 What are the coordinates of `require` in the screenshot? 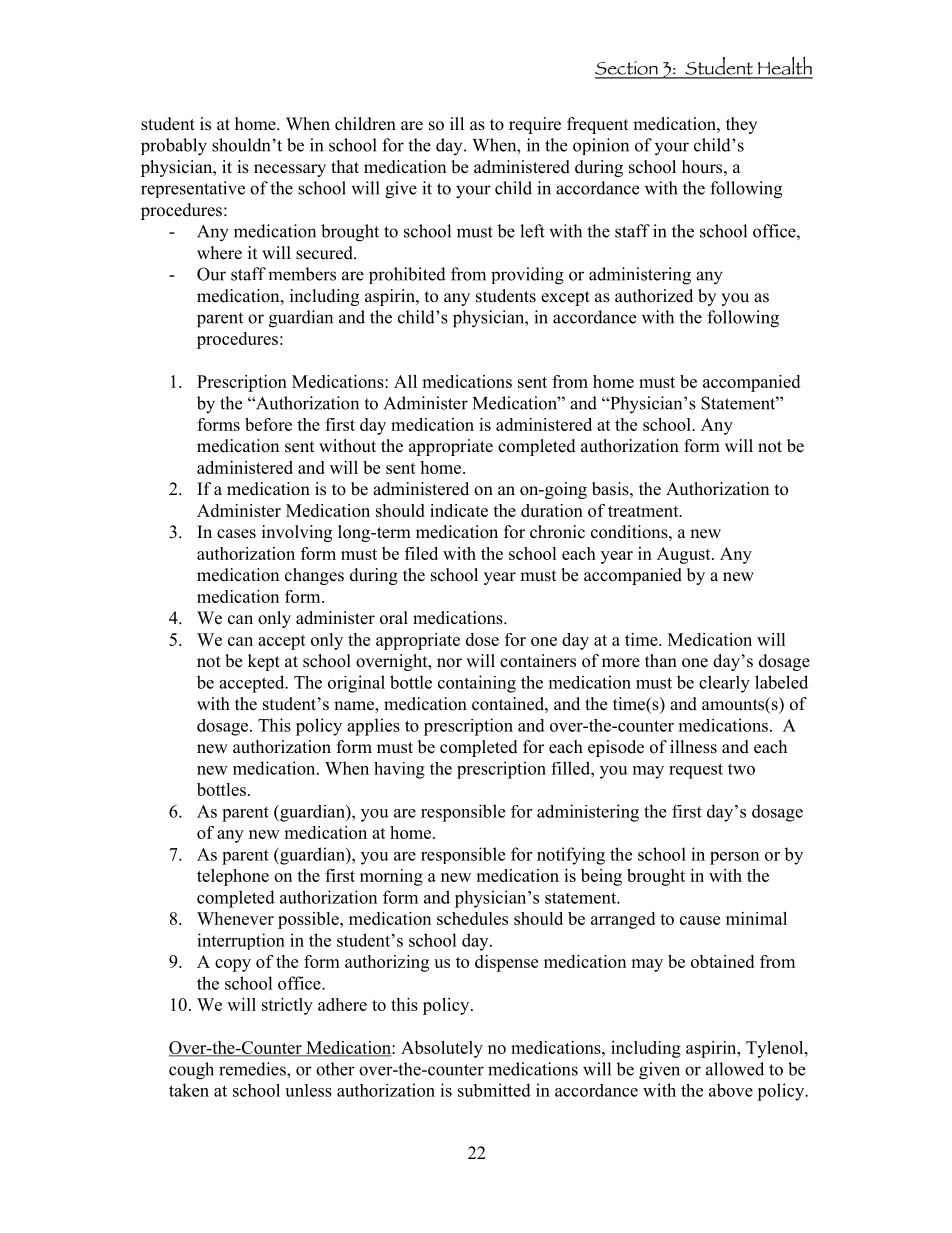 It's located at (535, 125).
